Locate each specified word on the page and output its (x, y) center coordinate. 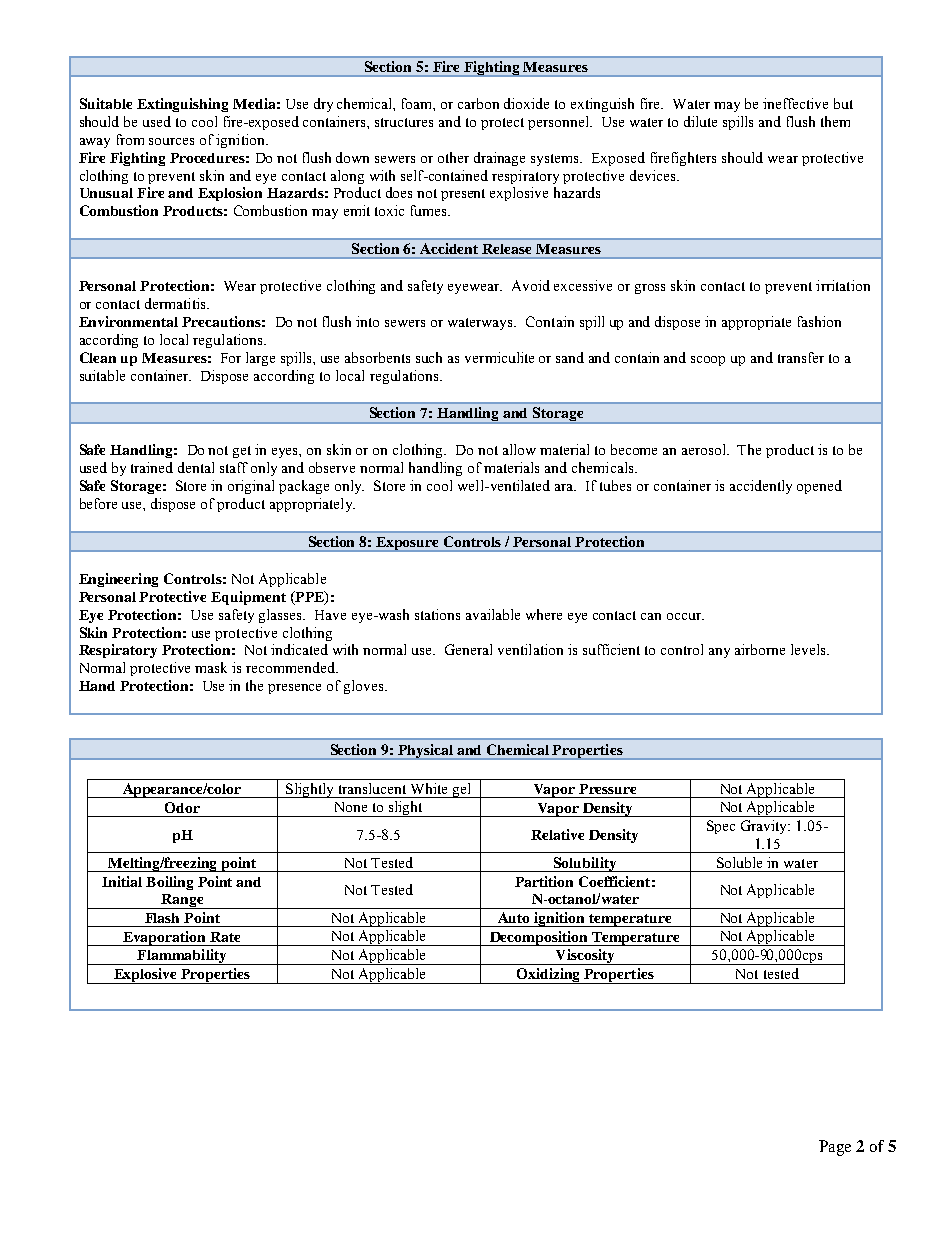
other (453, 157)
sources (171, 141)
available (493, 614)
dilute (700, 121)
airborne (760, 649)
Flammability (182, 957)
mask (211, 667)
